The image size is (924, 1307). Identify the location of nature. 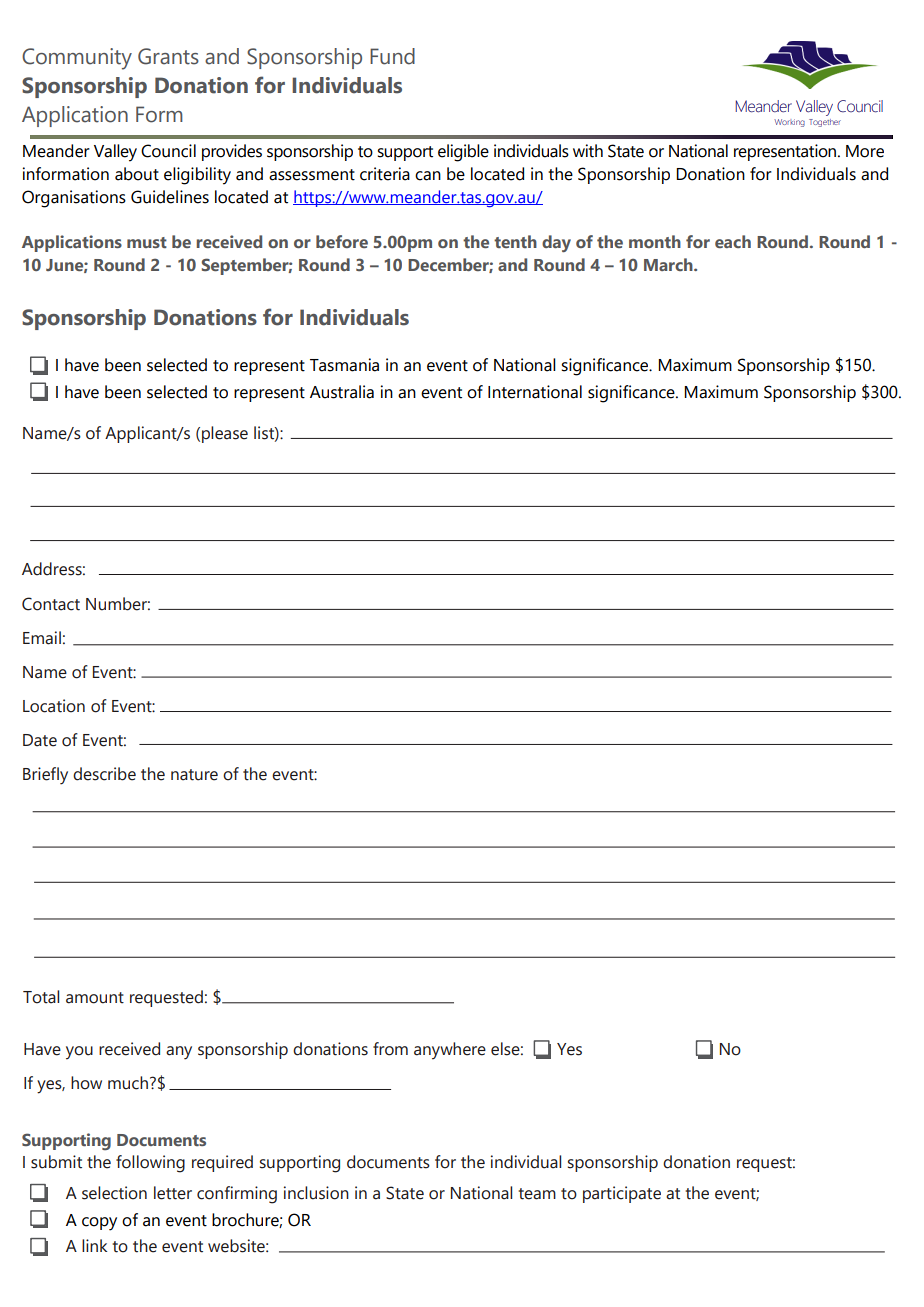
(194, 775).
